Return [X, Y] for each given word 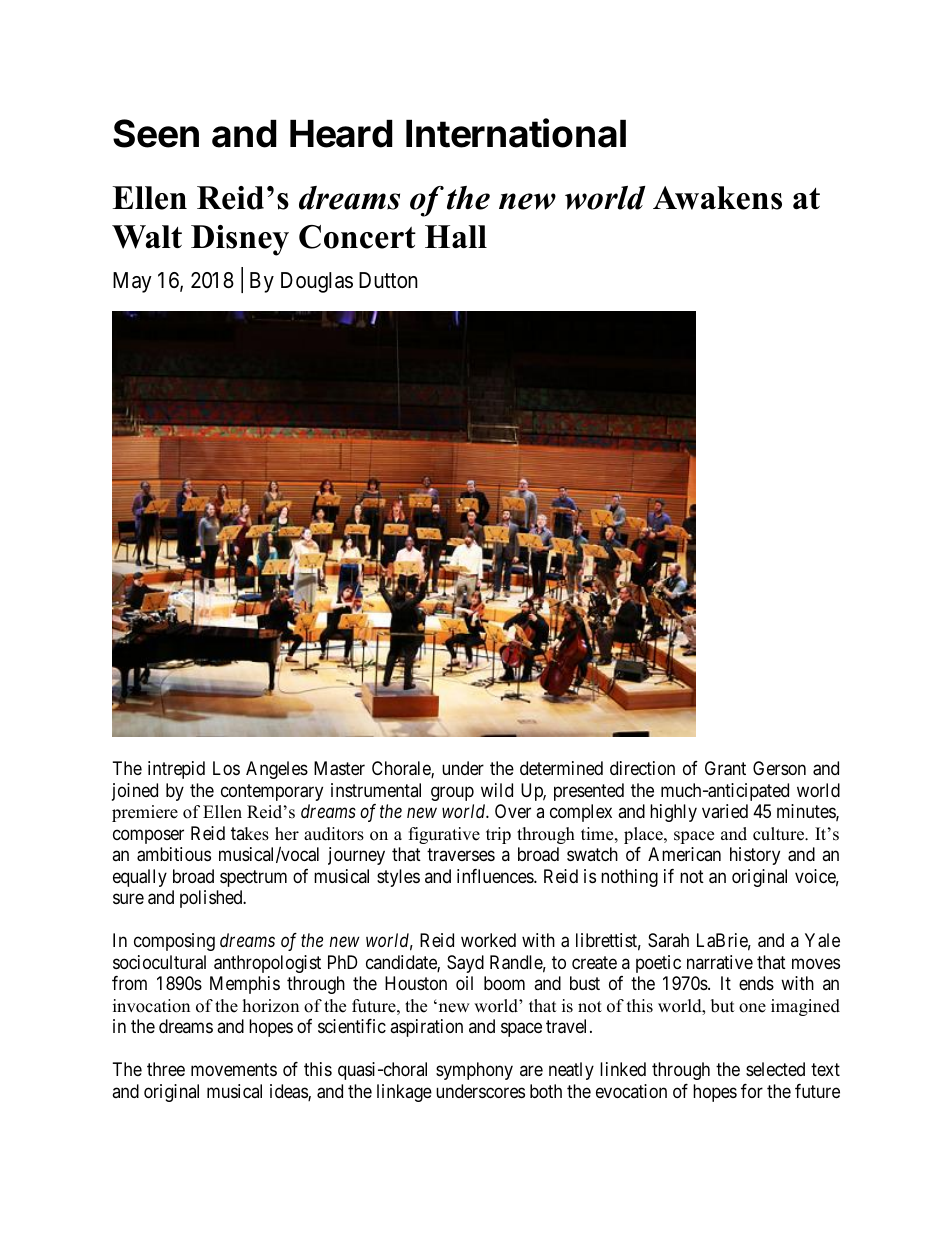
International [516, 133]
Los [226, 768]
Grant [725, 768]
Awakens [717, 198]
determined [561, 768]
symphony [474, 1071]
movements [234, 1069]
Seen [156, 133]
